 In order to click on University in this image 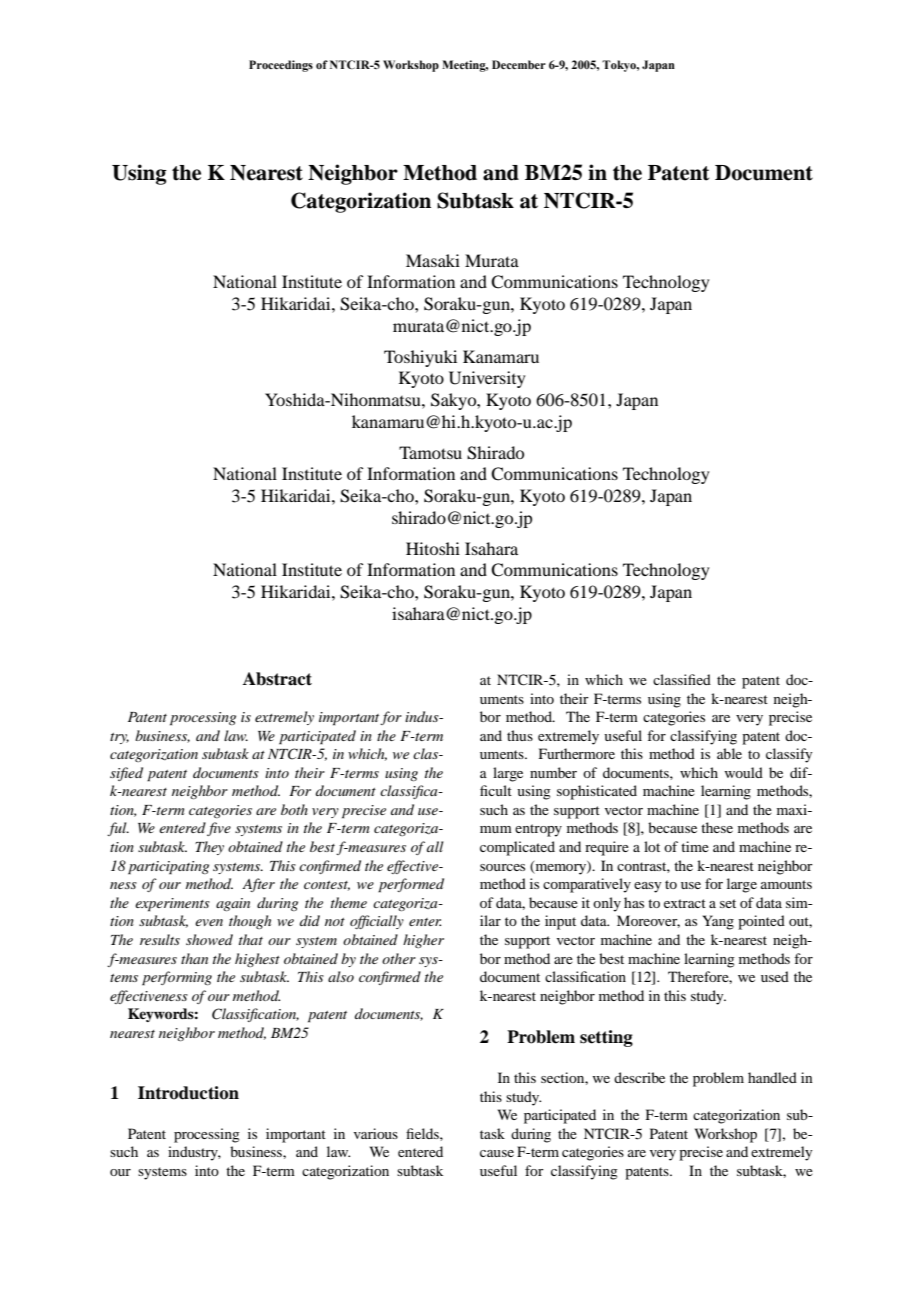, I will do `click(487, 379)`.
